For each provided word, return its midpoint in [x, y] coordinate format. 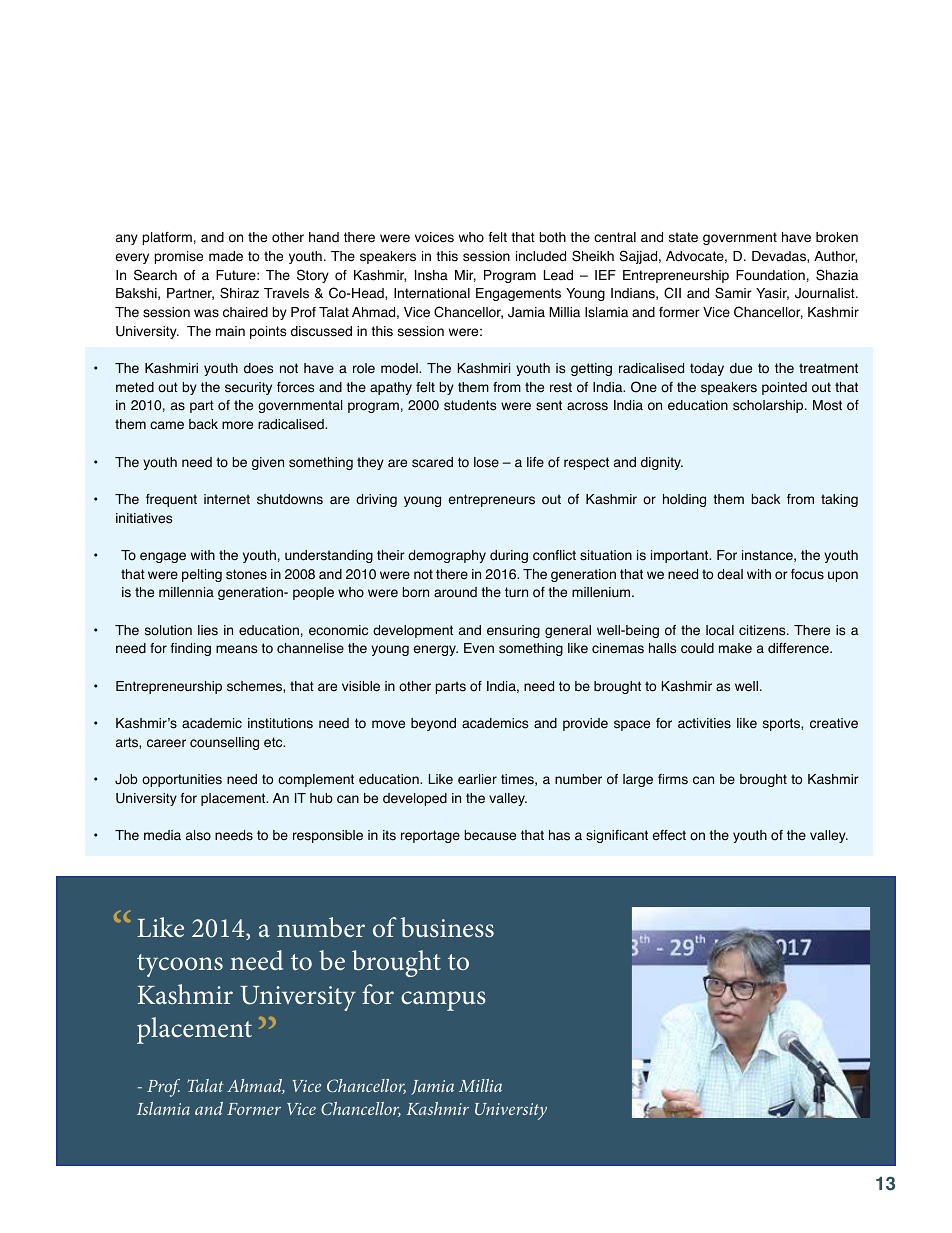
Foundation [770, 275]
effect [669, 835]
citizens [763, 630]
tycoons [180, 965]
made [226, 256]
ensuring [513, 631]
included [541, 256]
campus [443, 1001]
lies [208, 630]
